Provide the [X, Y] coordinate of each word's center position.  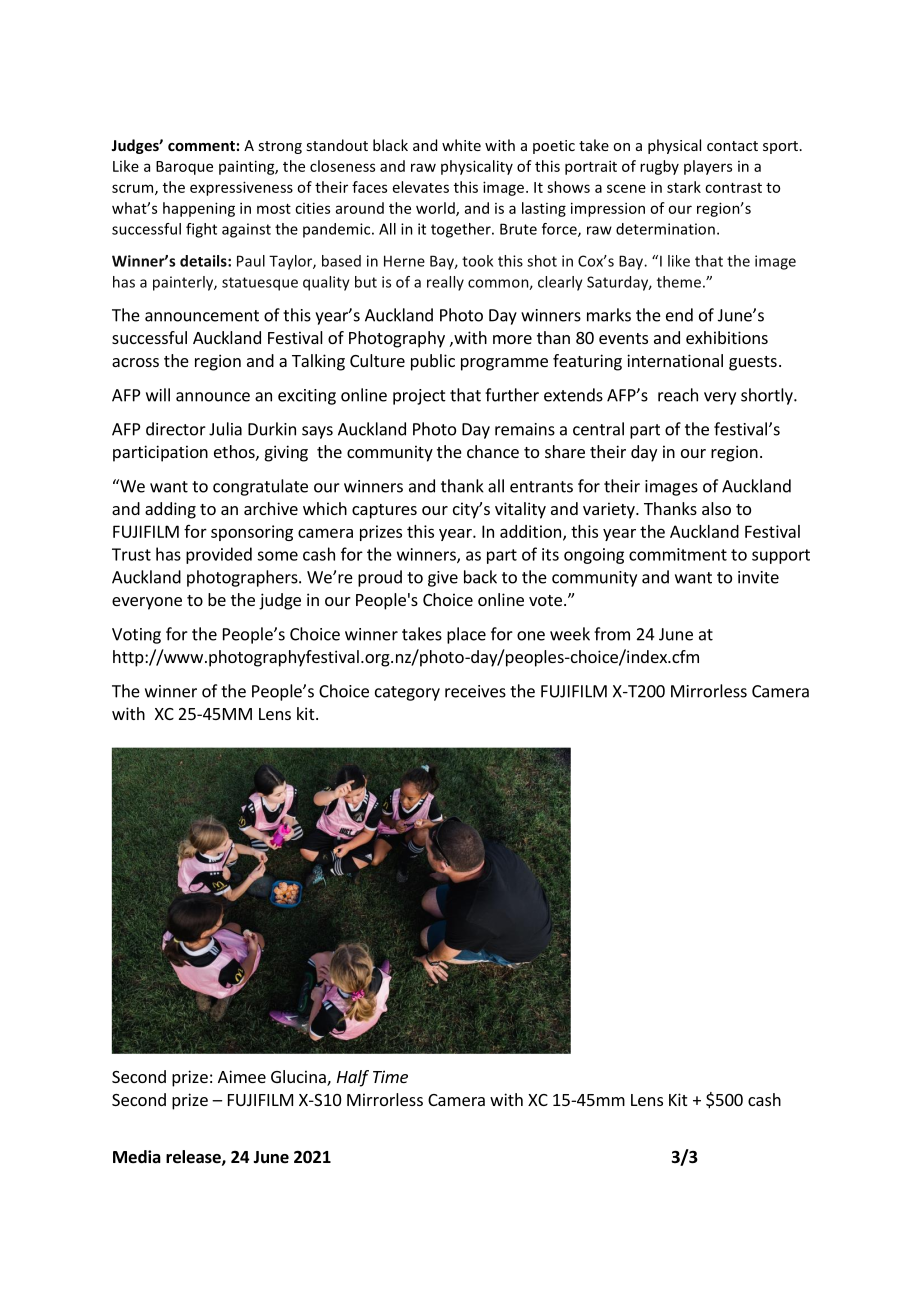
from [612, 634]
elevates [421, 187]
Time [390, 1076]
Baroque [184, 168]
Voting [136, 636]
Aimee [242, 1076]
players [708, 167]
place [466, 635]
